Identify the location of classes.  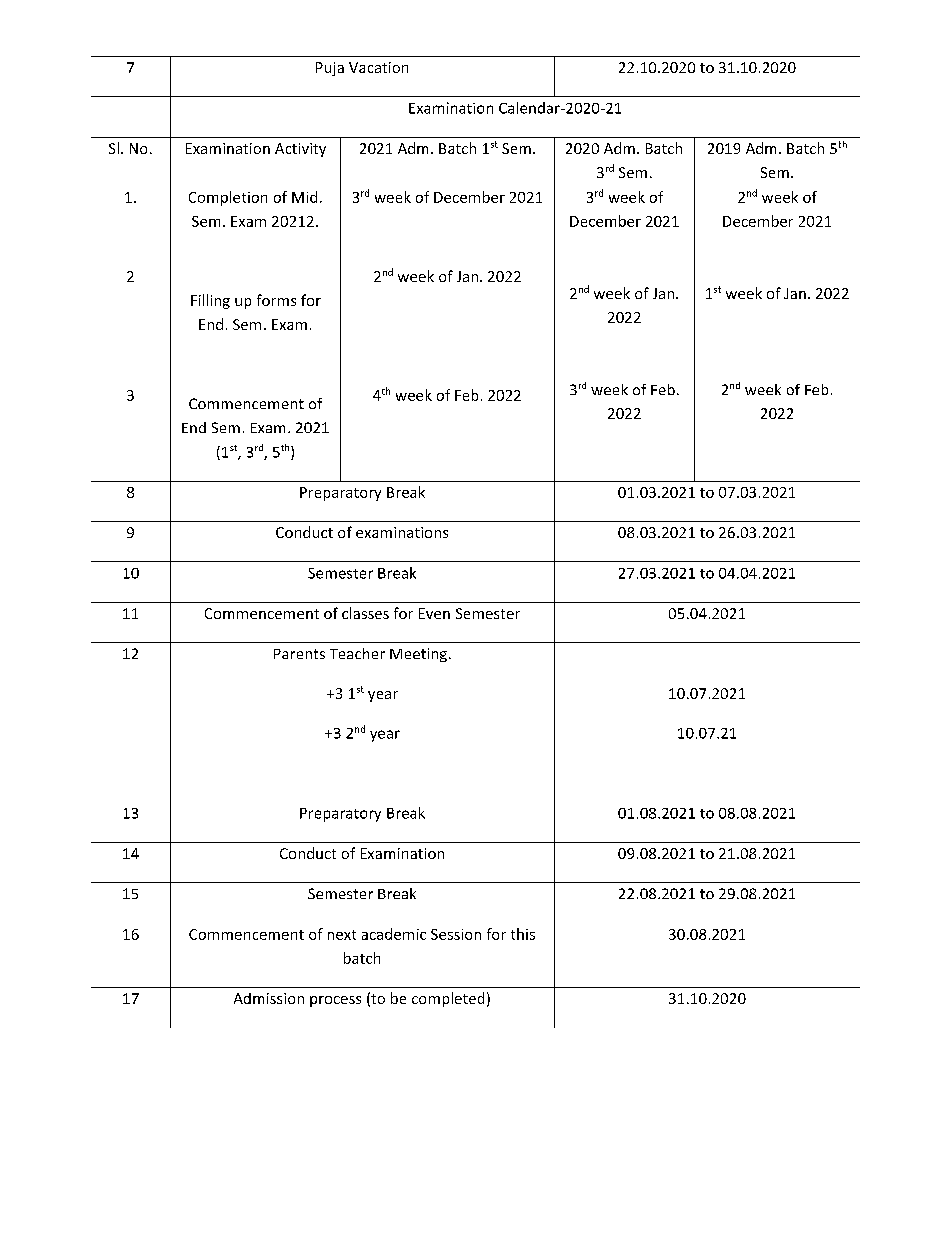
(365, 613).
